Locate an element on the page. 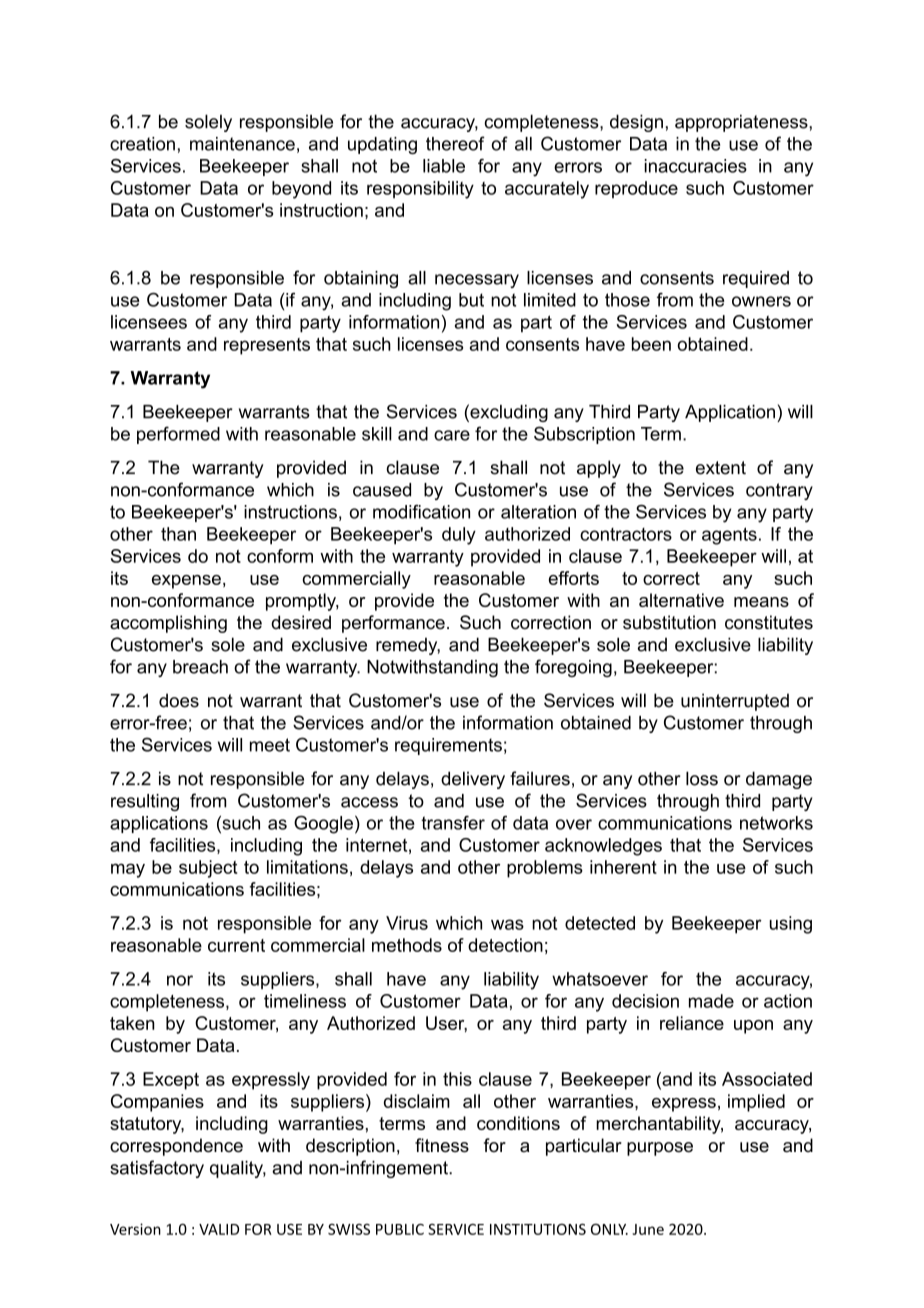 The width and height of the page is (924, 1308). thereof is located at coordinates (455, 143).
